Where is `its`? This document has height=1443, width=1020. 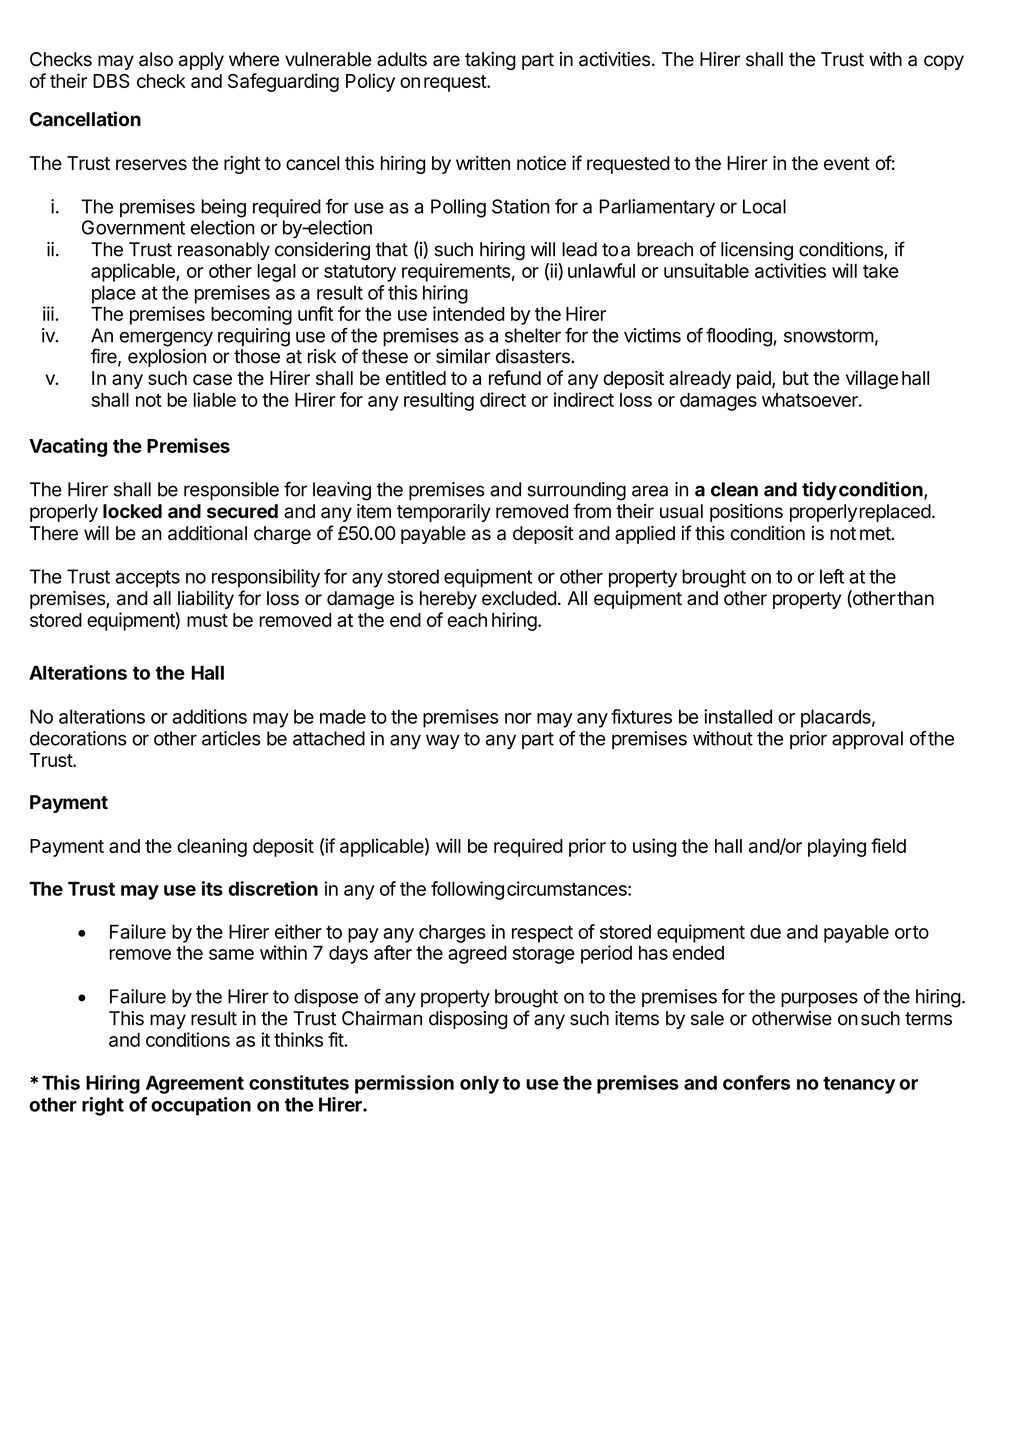
its is located at coordinates (212, 888).
